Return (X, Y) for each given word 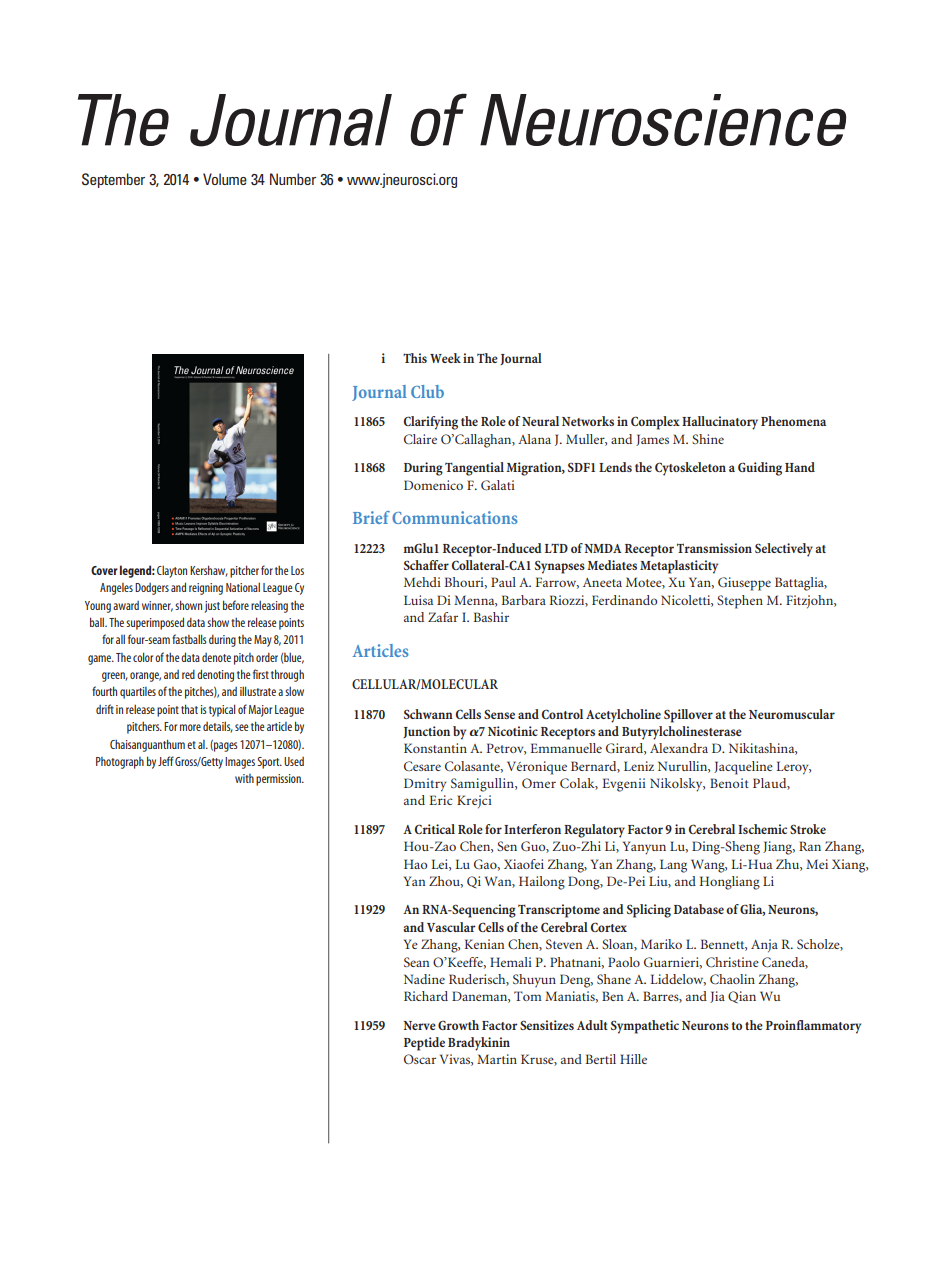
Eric (440, 800)
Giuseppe (744, 584)
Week (445, 358)
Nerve (419, 1025)
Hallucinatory (720, 423)
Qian (742, 997)
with (244, 778)
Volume (225, 179)
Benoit (729, 783)
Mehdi (422, 582)
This (415, 358)
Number (293, 179)
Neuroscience (663, 120)
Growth (458, 1025)
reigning (206, 589)
